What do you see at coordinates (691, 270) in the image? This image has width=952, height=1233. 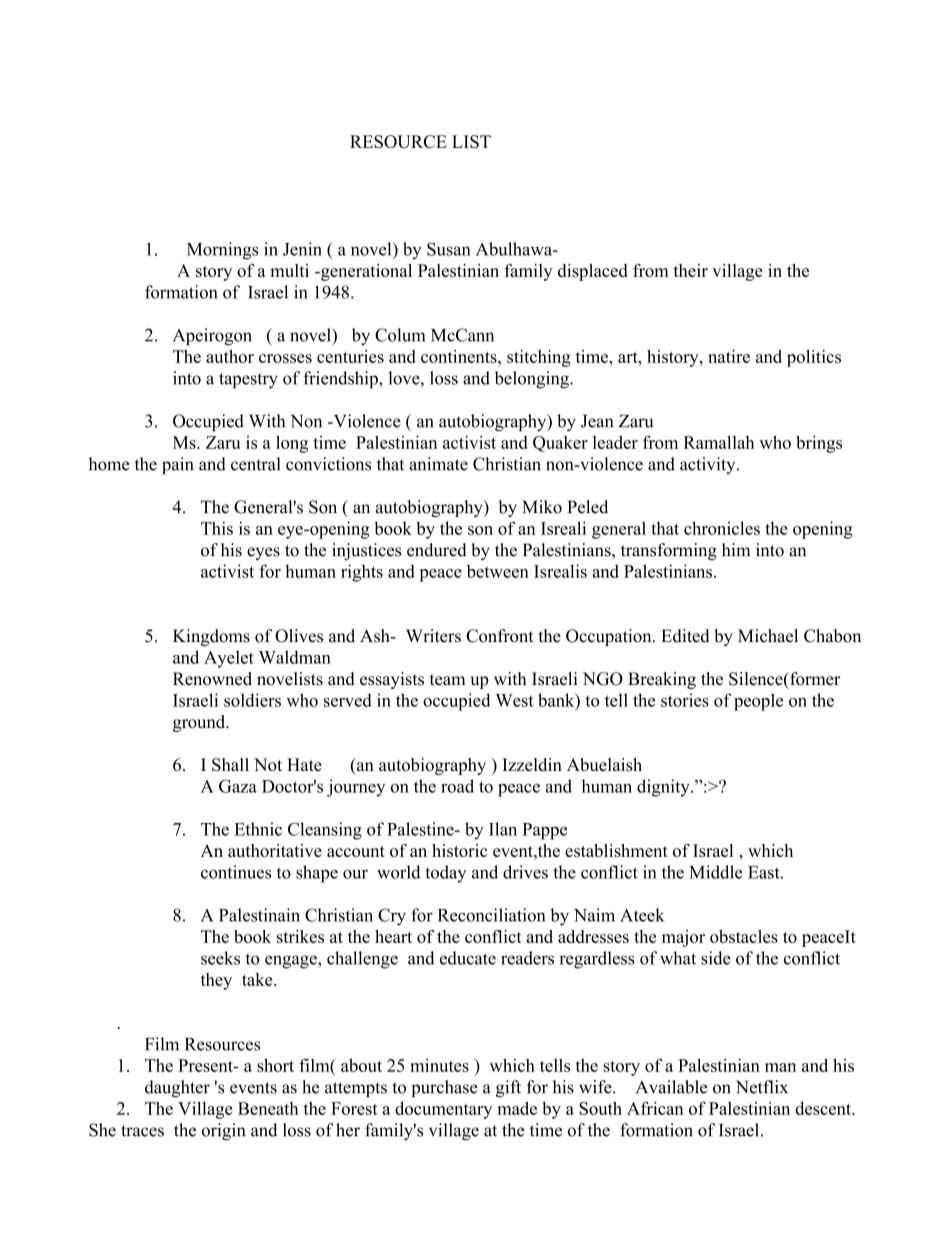 I see `their` at bounding box center [691, 270].
